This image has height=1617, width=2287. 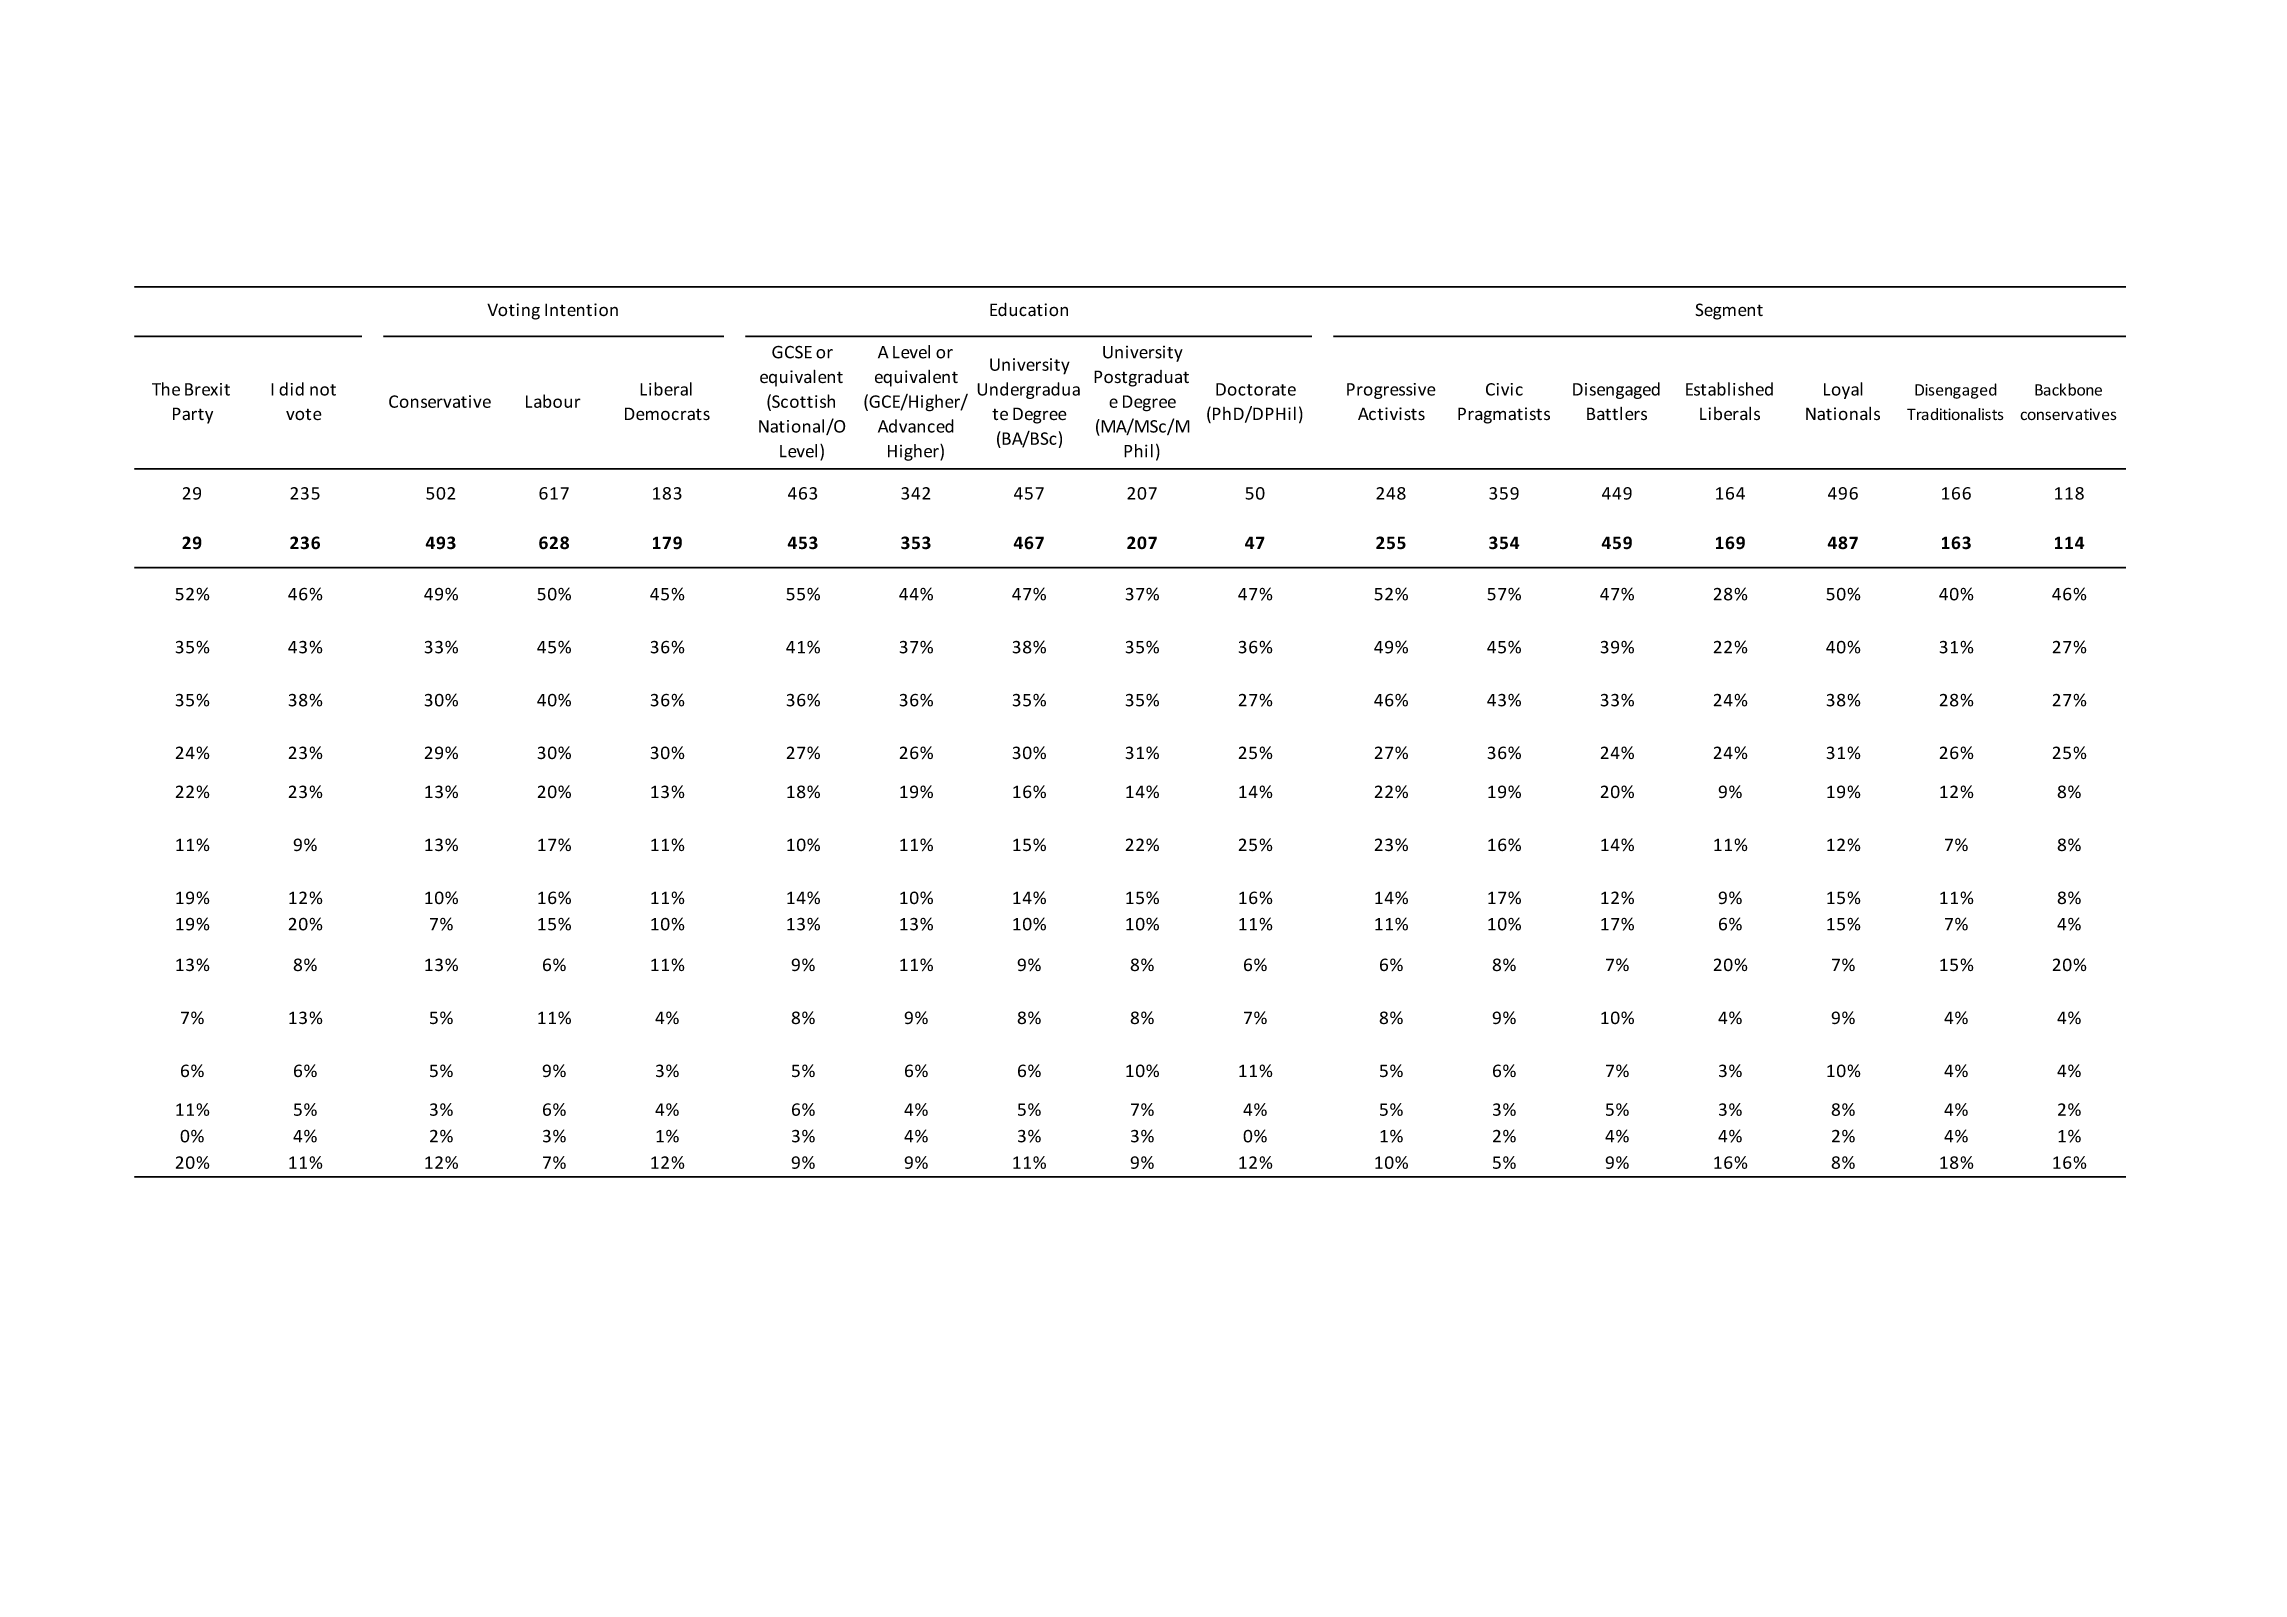 What do you see at coordinates (1029, 309) in the image?
I see `Education` at bounding box center [1029, 309].
